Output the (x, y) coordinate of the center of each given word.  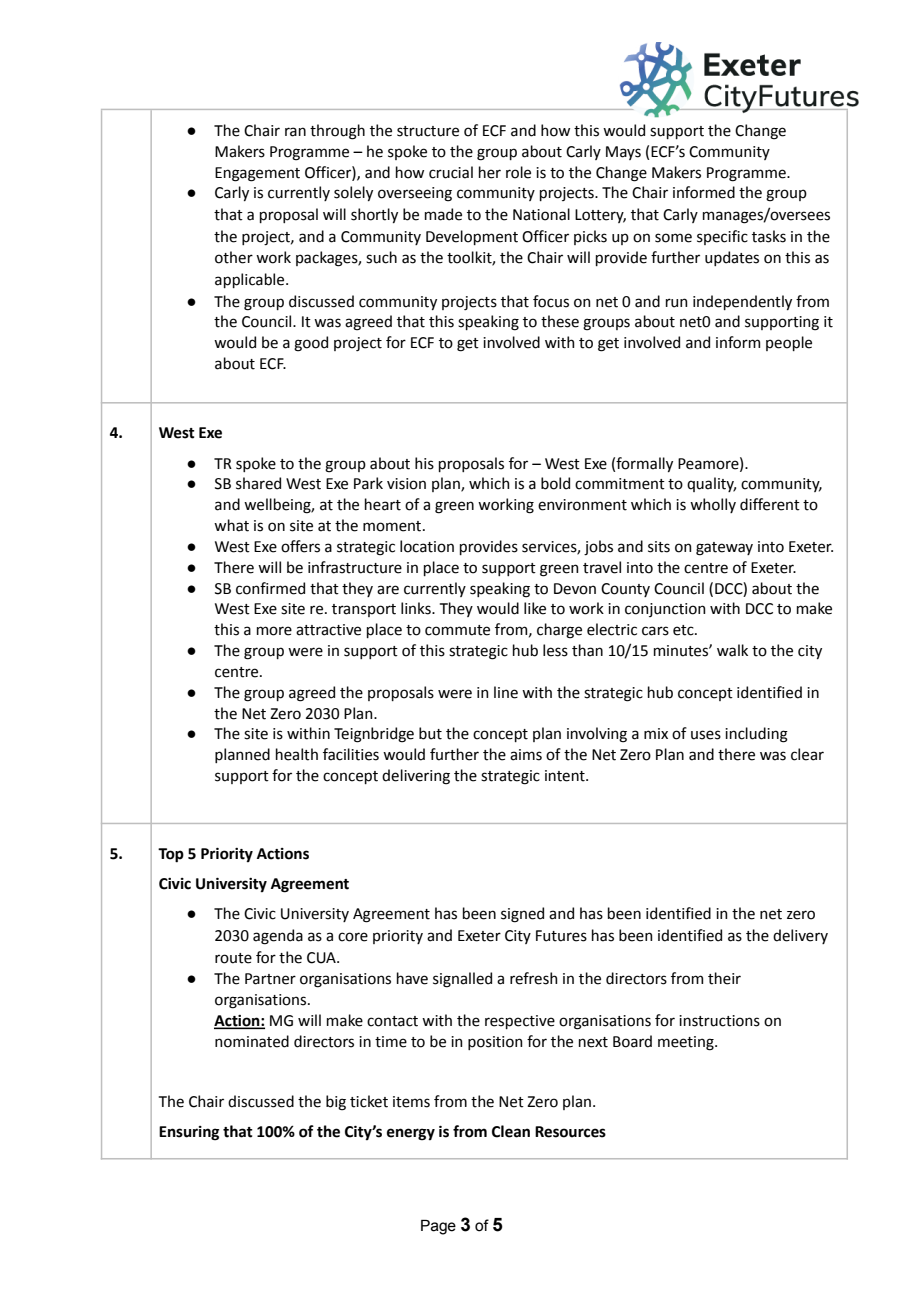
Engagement (257, 174)
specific (722, 237)
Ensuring (189, 1133)
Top (171, 855)
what (231, 525)
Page (438, 1227)
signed (522, 915)
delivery (800, 936)
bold (555, 483)
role (518, 172)
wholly (713, 505)
